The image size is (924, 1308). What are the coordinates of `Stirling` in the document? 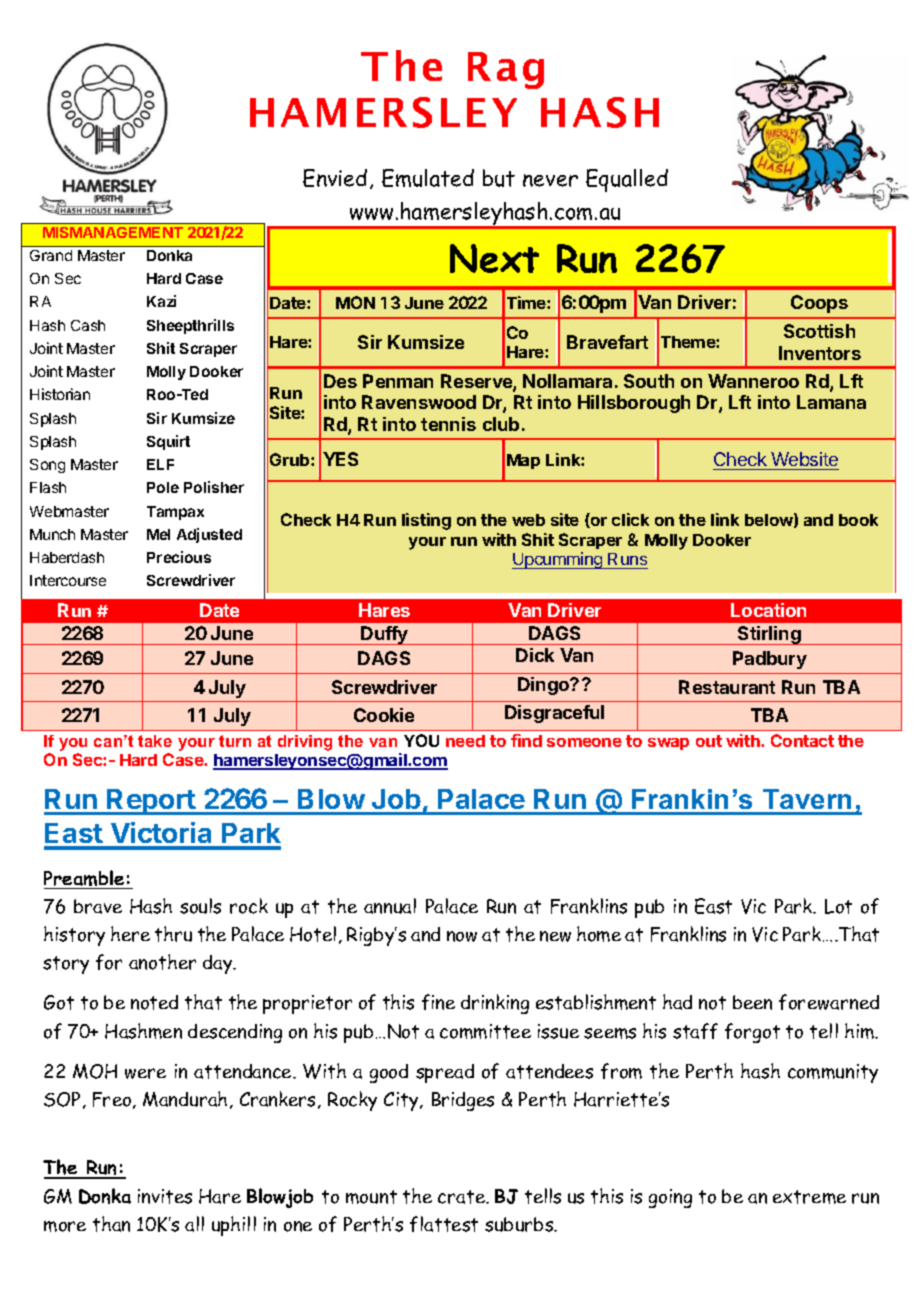 It's located at (769, 635).
